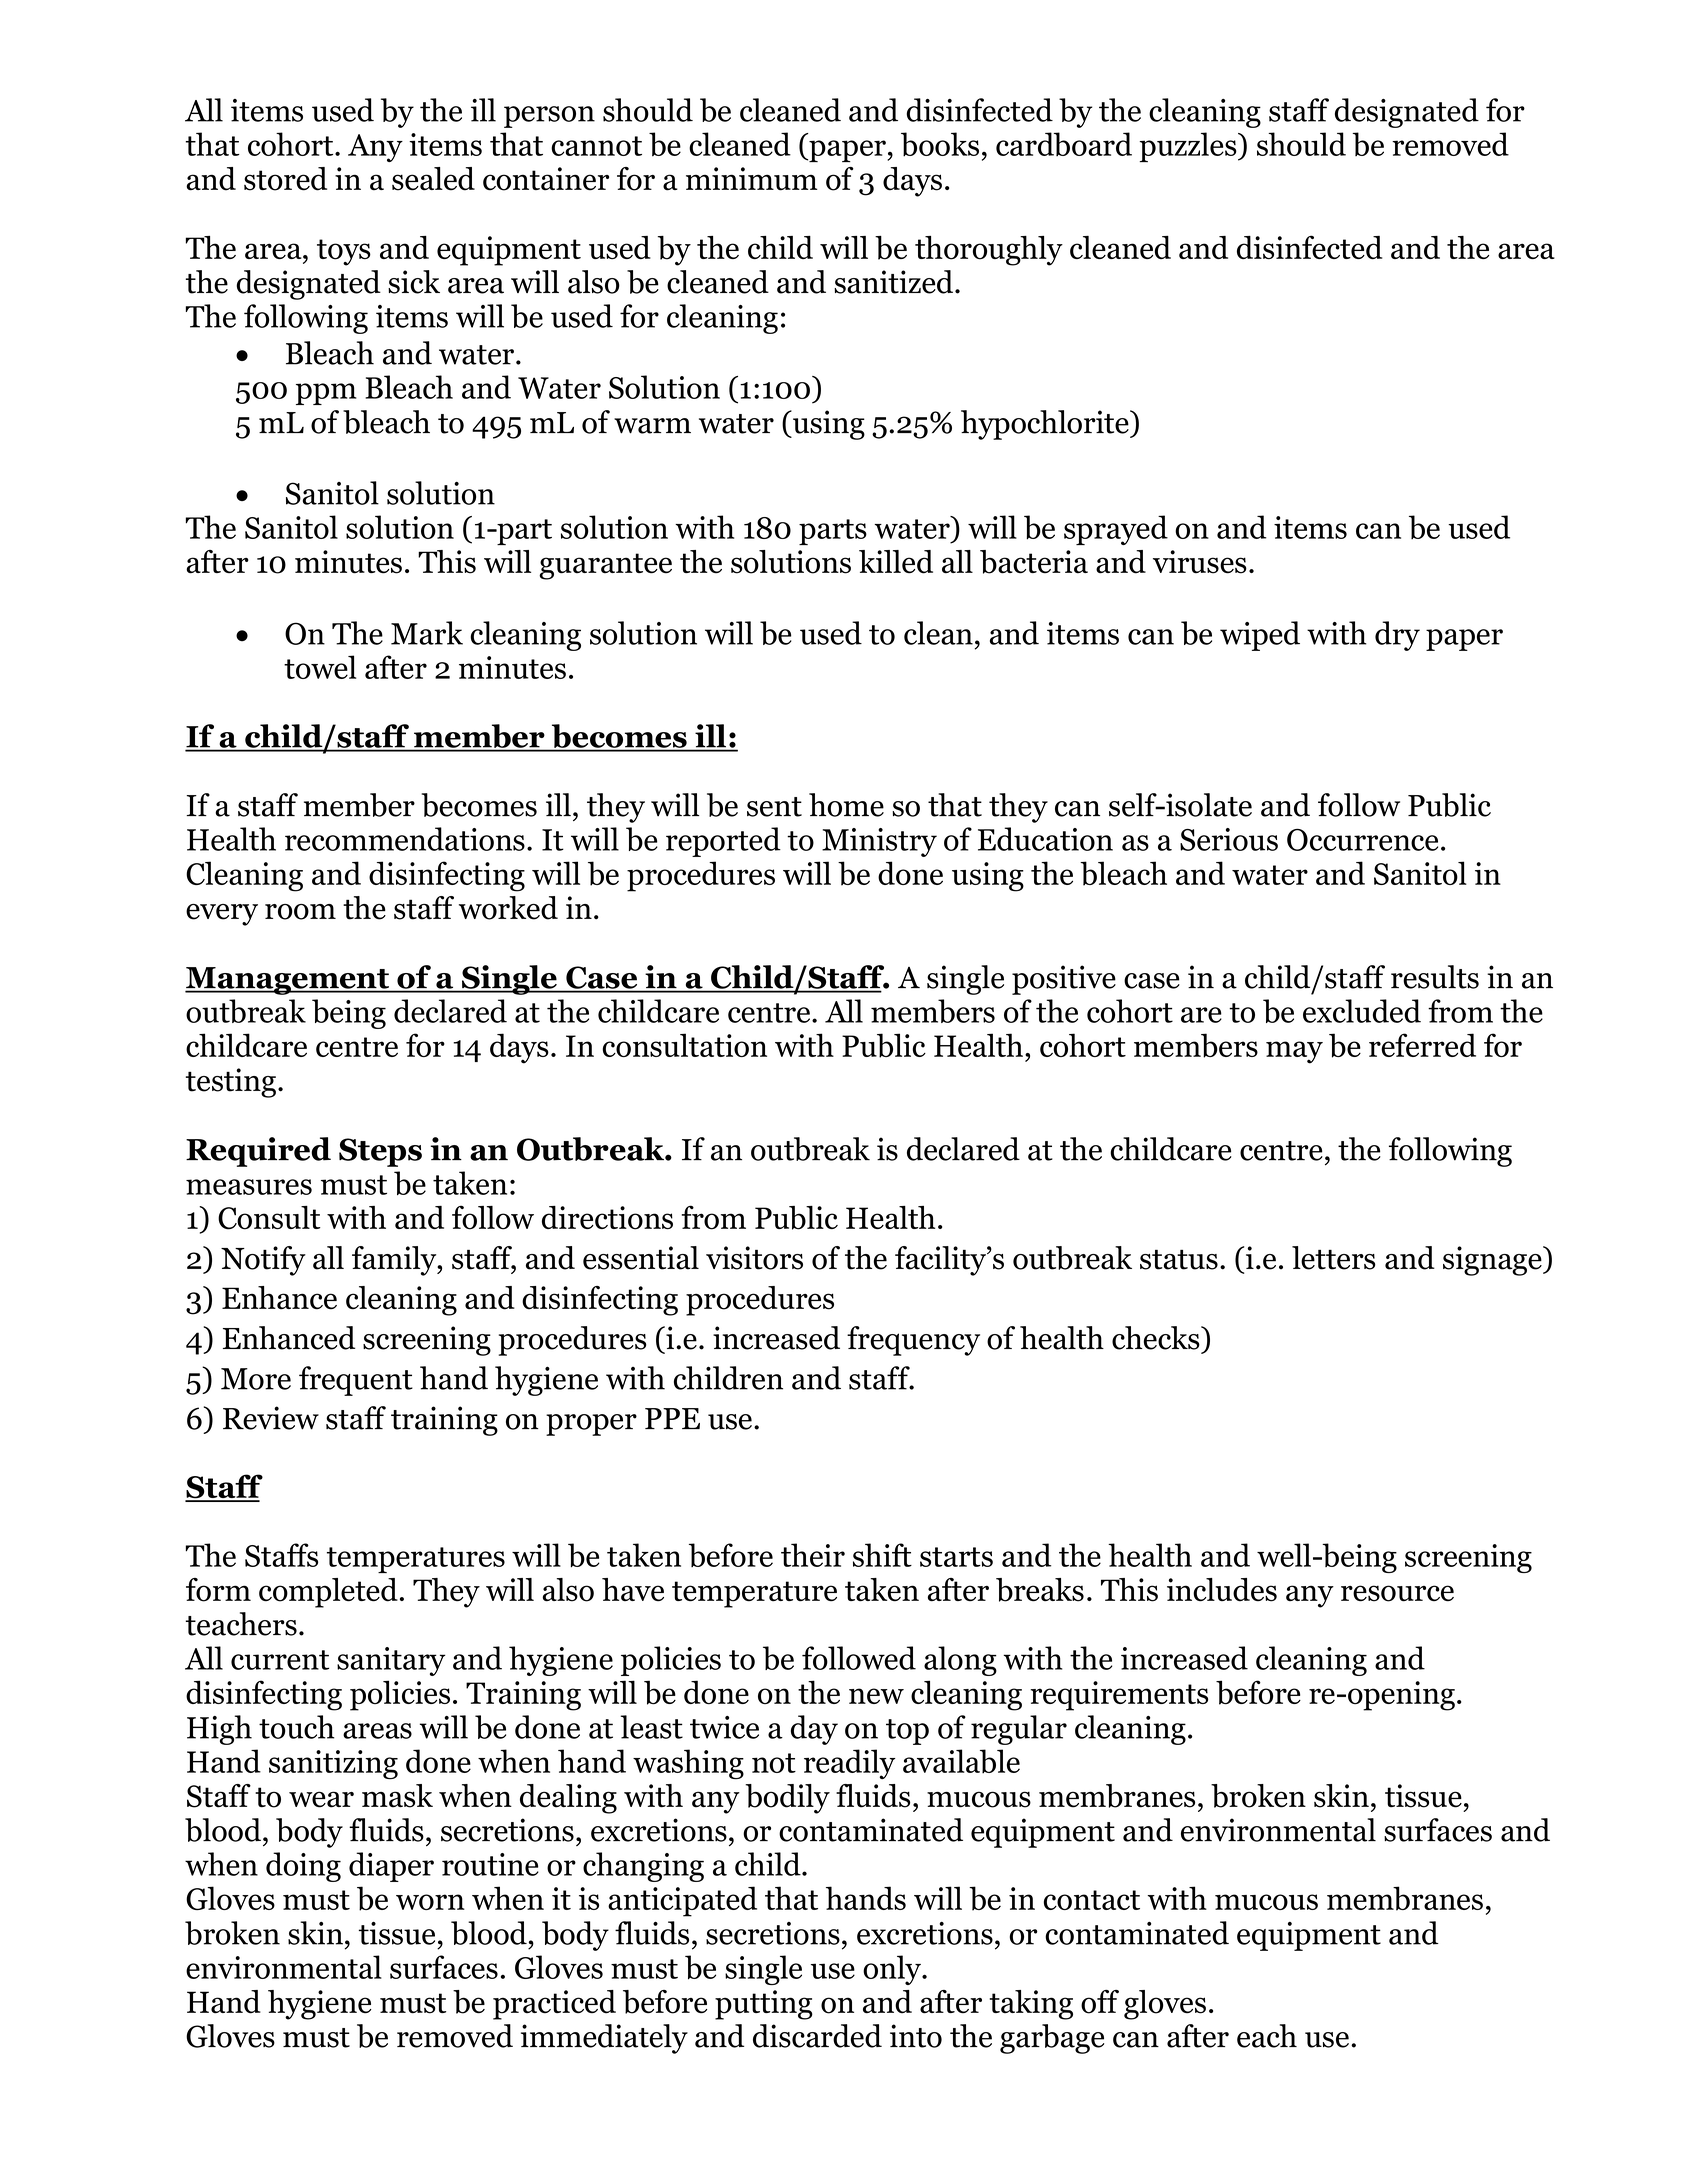  Describe the element at coordinates (1064, 980) in the screenshot. I see `positive` at that location.
